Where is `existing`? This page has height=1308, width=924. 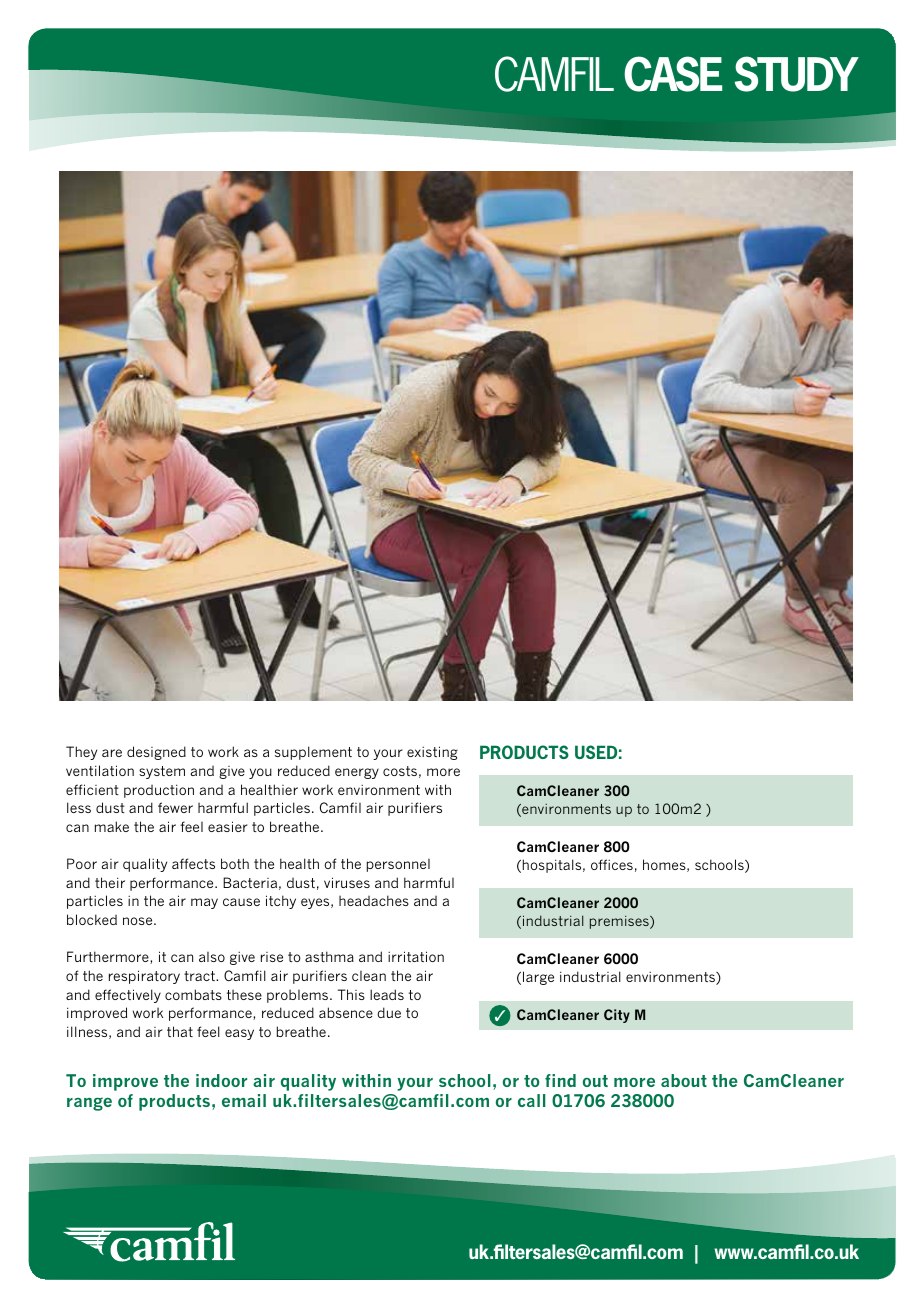 existing is located at coordinates (432, 753).
